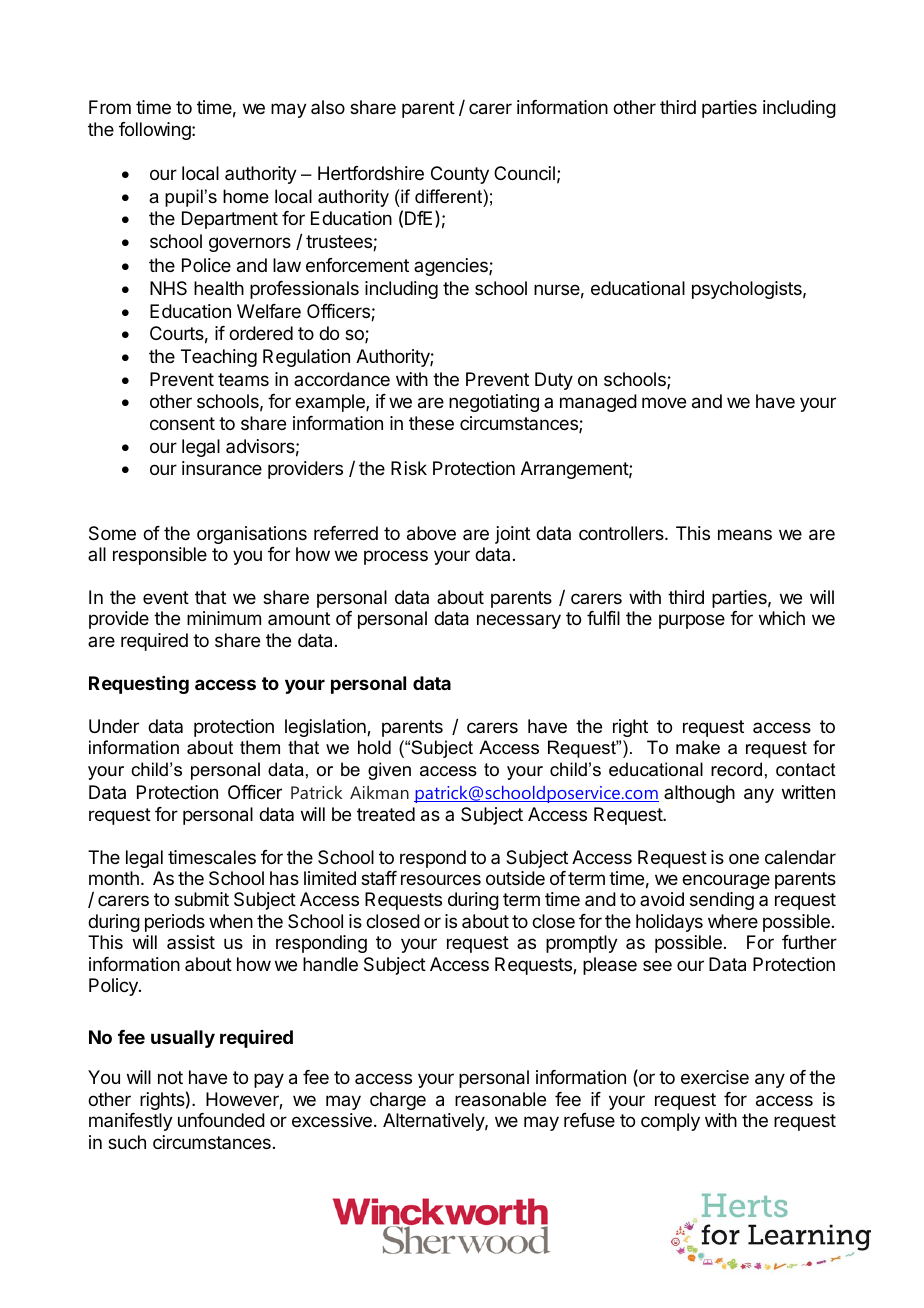 The width and height of the screenshot is (924, 1308). What do you see at coordinates (664, 402) in the screenshot?
I see `move` at bounding box center [664, 402].
